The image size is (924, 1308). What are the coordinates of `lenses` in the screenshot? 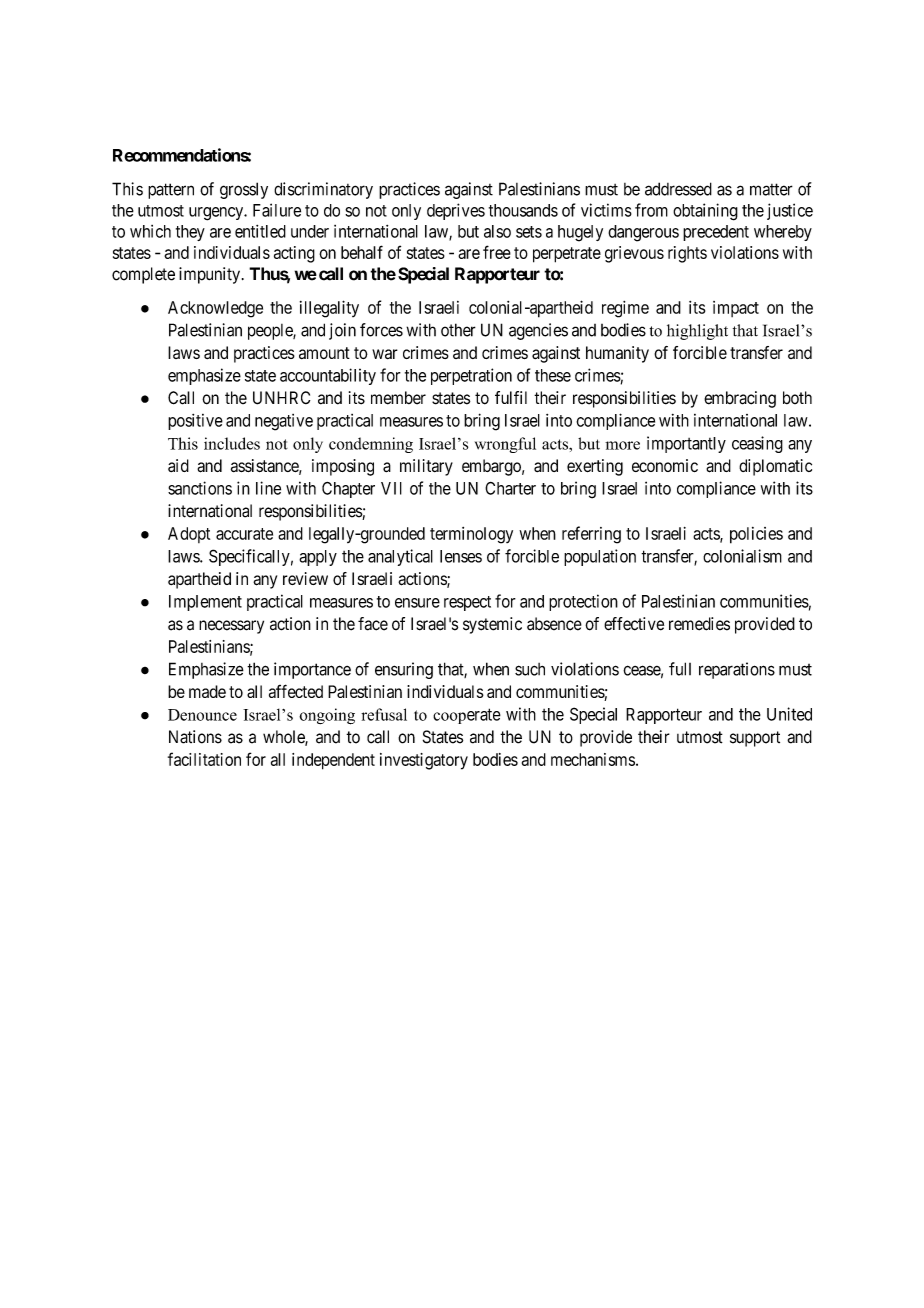 It's located at (461, 556).
